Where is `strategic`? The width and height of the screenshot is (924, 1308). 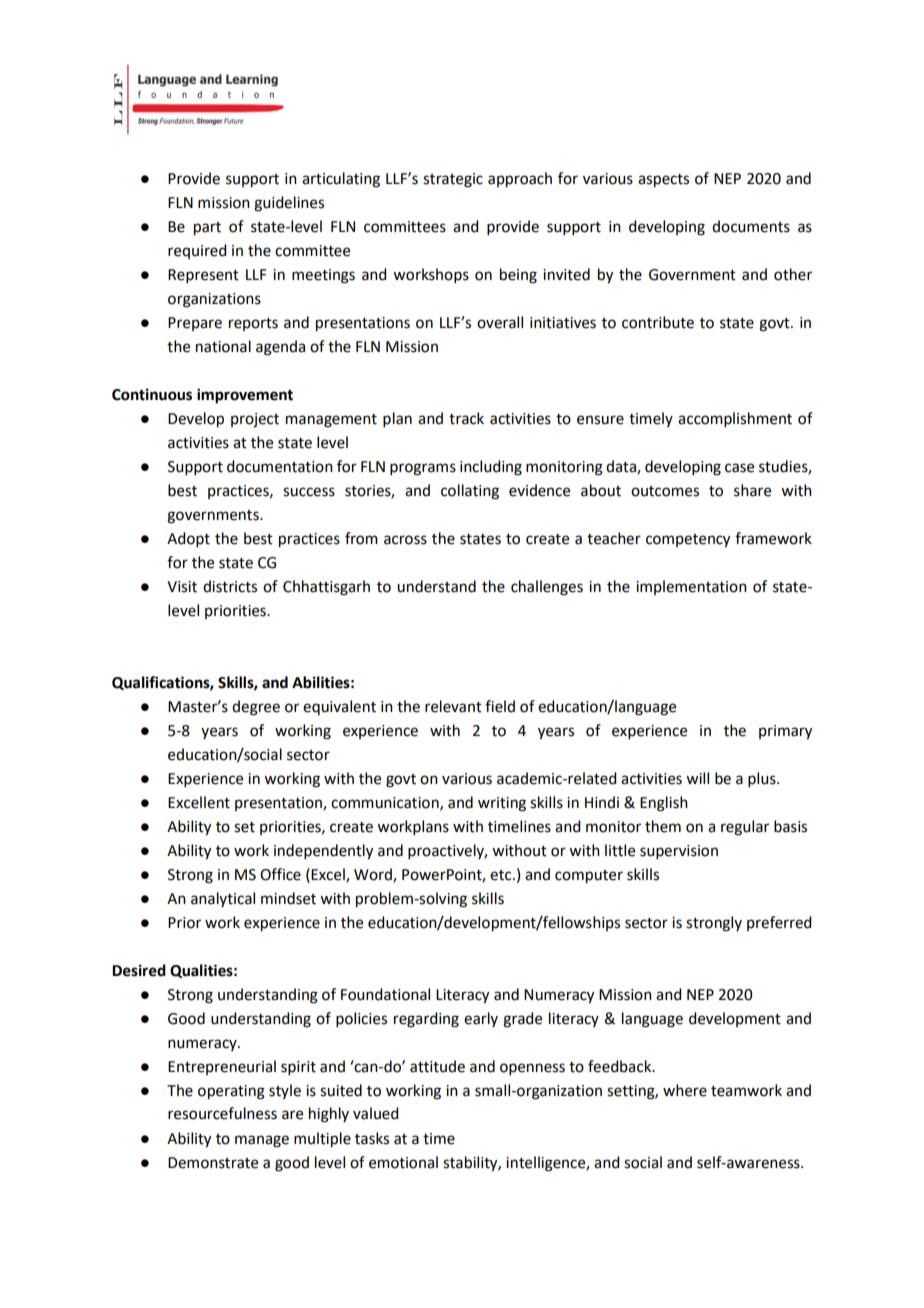
strategic is located at coordinates (453, 180).
